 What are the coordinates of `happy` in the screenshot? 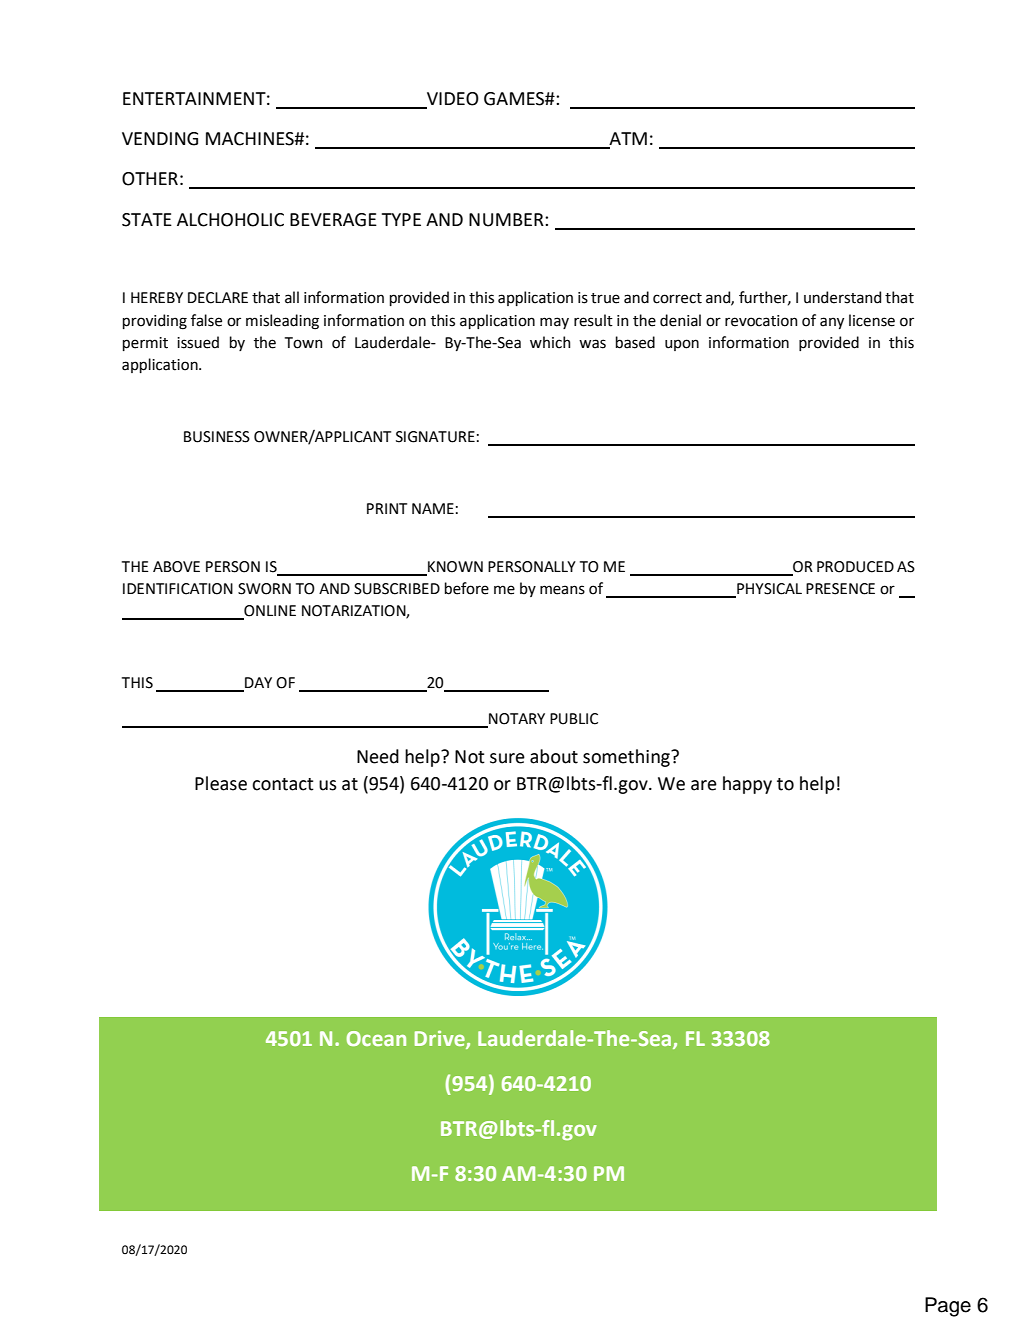 It's located at (747, 785).
